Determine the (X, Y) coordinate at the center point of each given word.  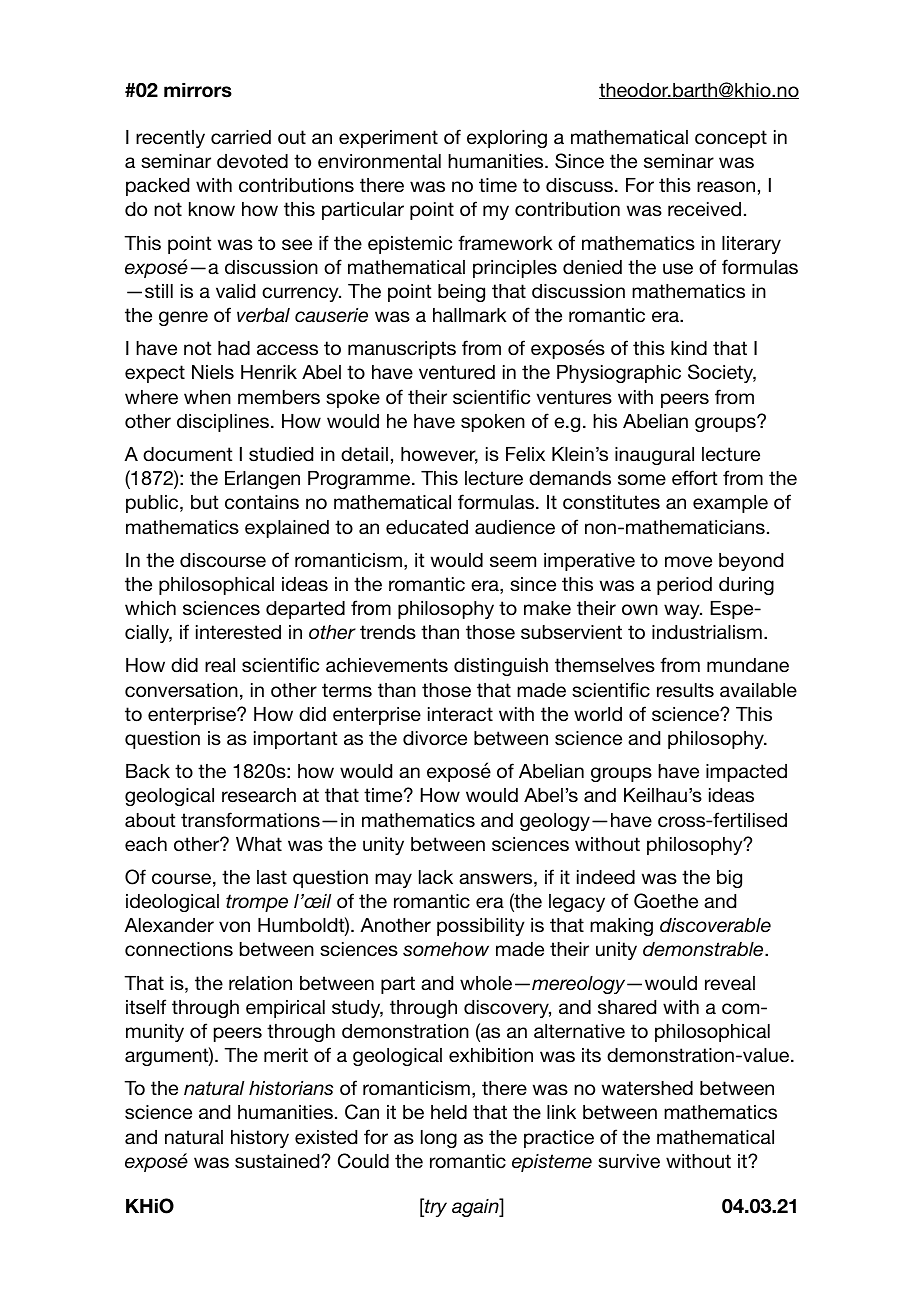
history (260, 1139)
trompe (257, 903)
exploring (507, 139)
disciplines (223, 423)
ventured (457, 372)
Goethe (666, 901)
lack (436, 877)
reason (726, 187)
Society (722, 373)
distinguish (501, 667)
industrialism (707, 632)
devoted (252, 161)
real (220, 665)
